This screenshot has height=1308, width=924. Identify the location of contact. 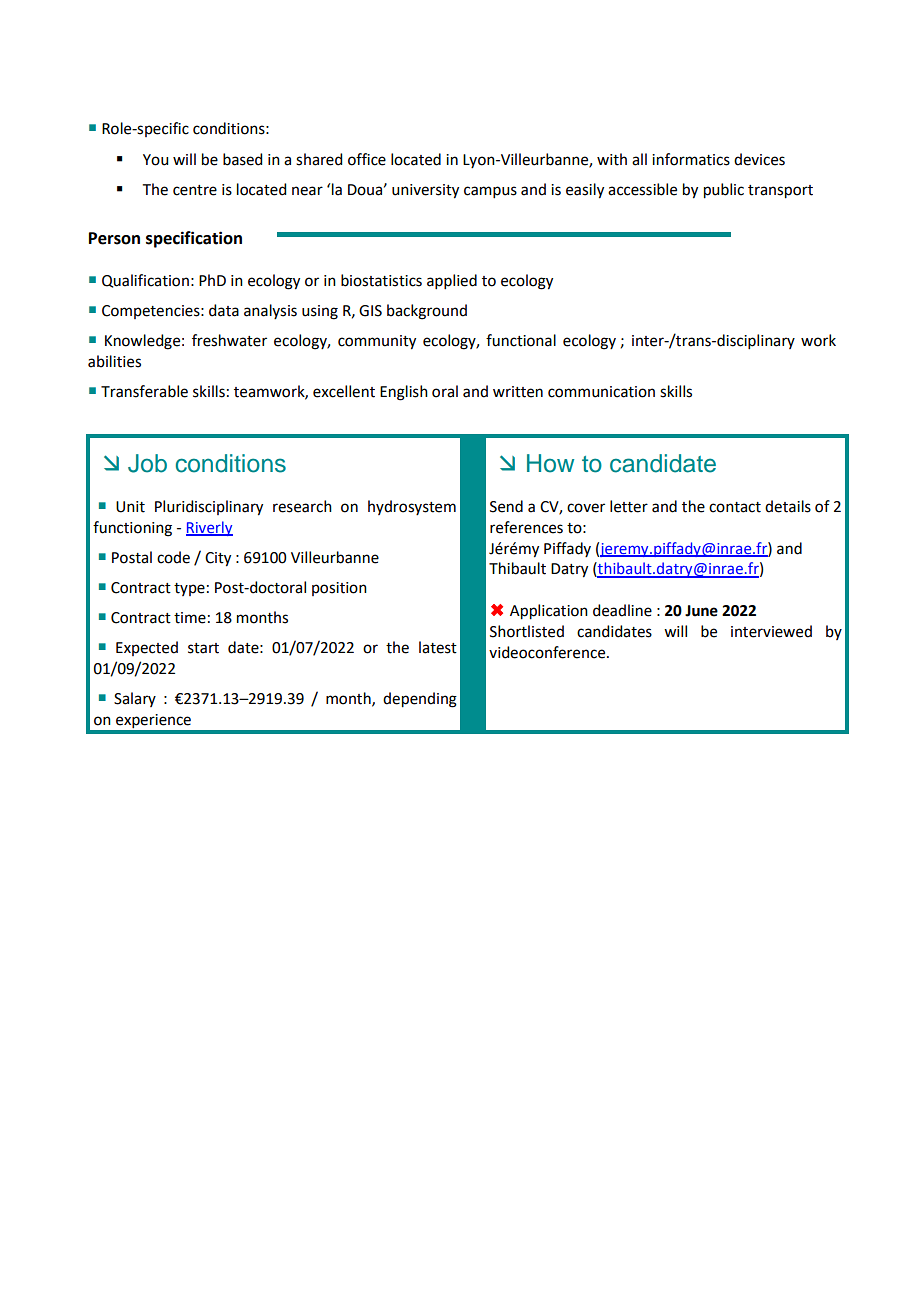
(735, 507).
